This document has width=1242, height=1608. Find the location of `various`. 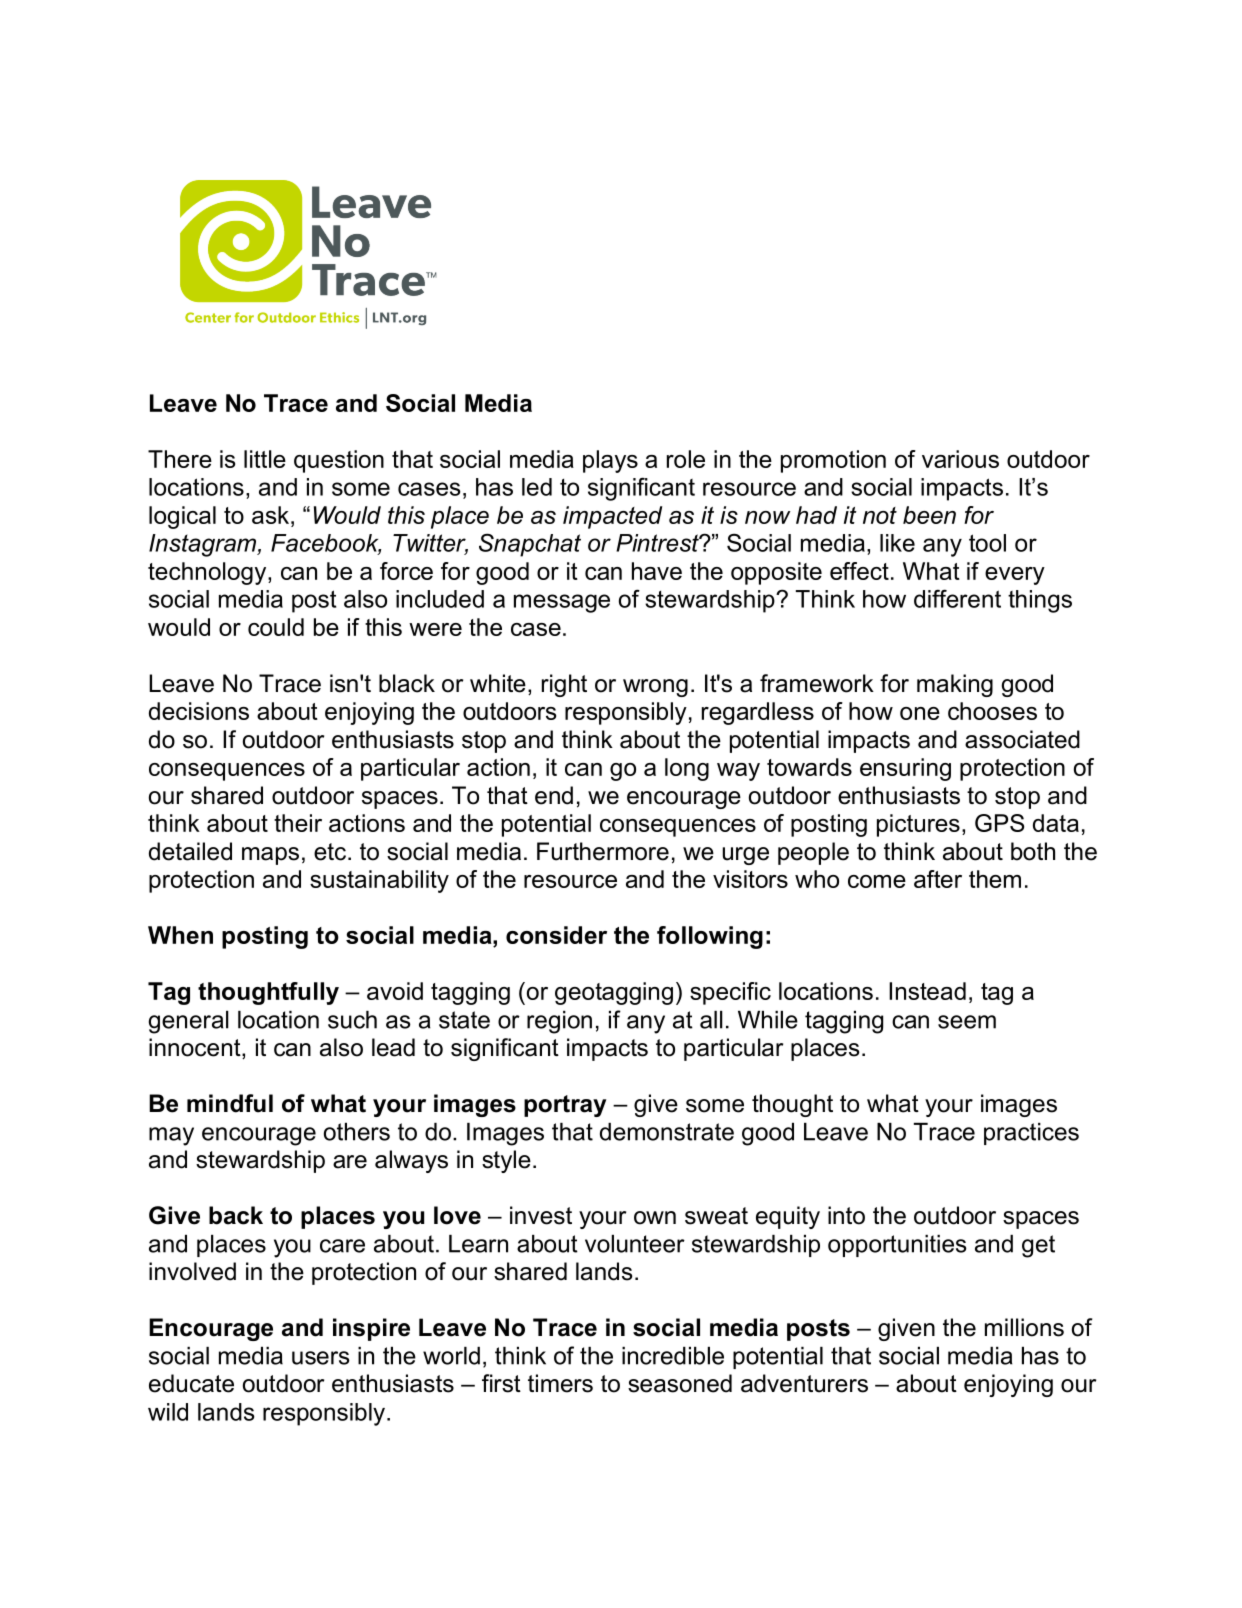

various is located at coordinates (960, 459).
